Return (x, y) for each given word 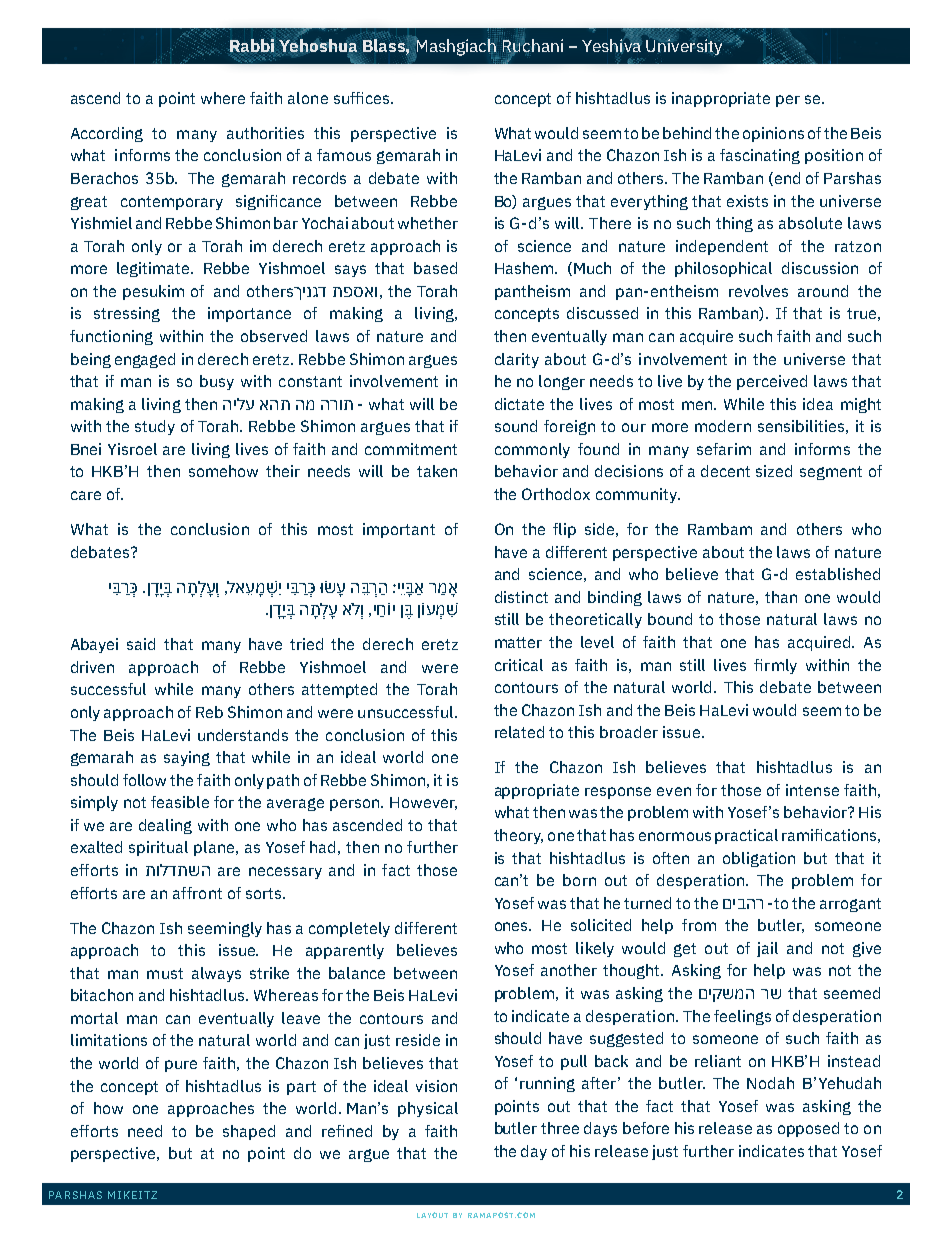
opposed (808, 1129)
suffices (363, 98)
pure (181, 1066)
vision (436, 1086)
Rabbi (252, 45)
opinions (773, 134)
